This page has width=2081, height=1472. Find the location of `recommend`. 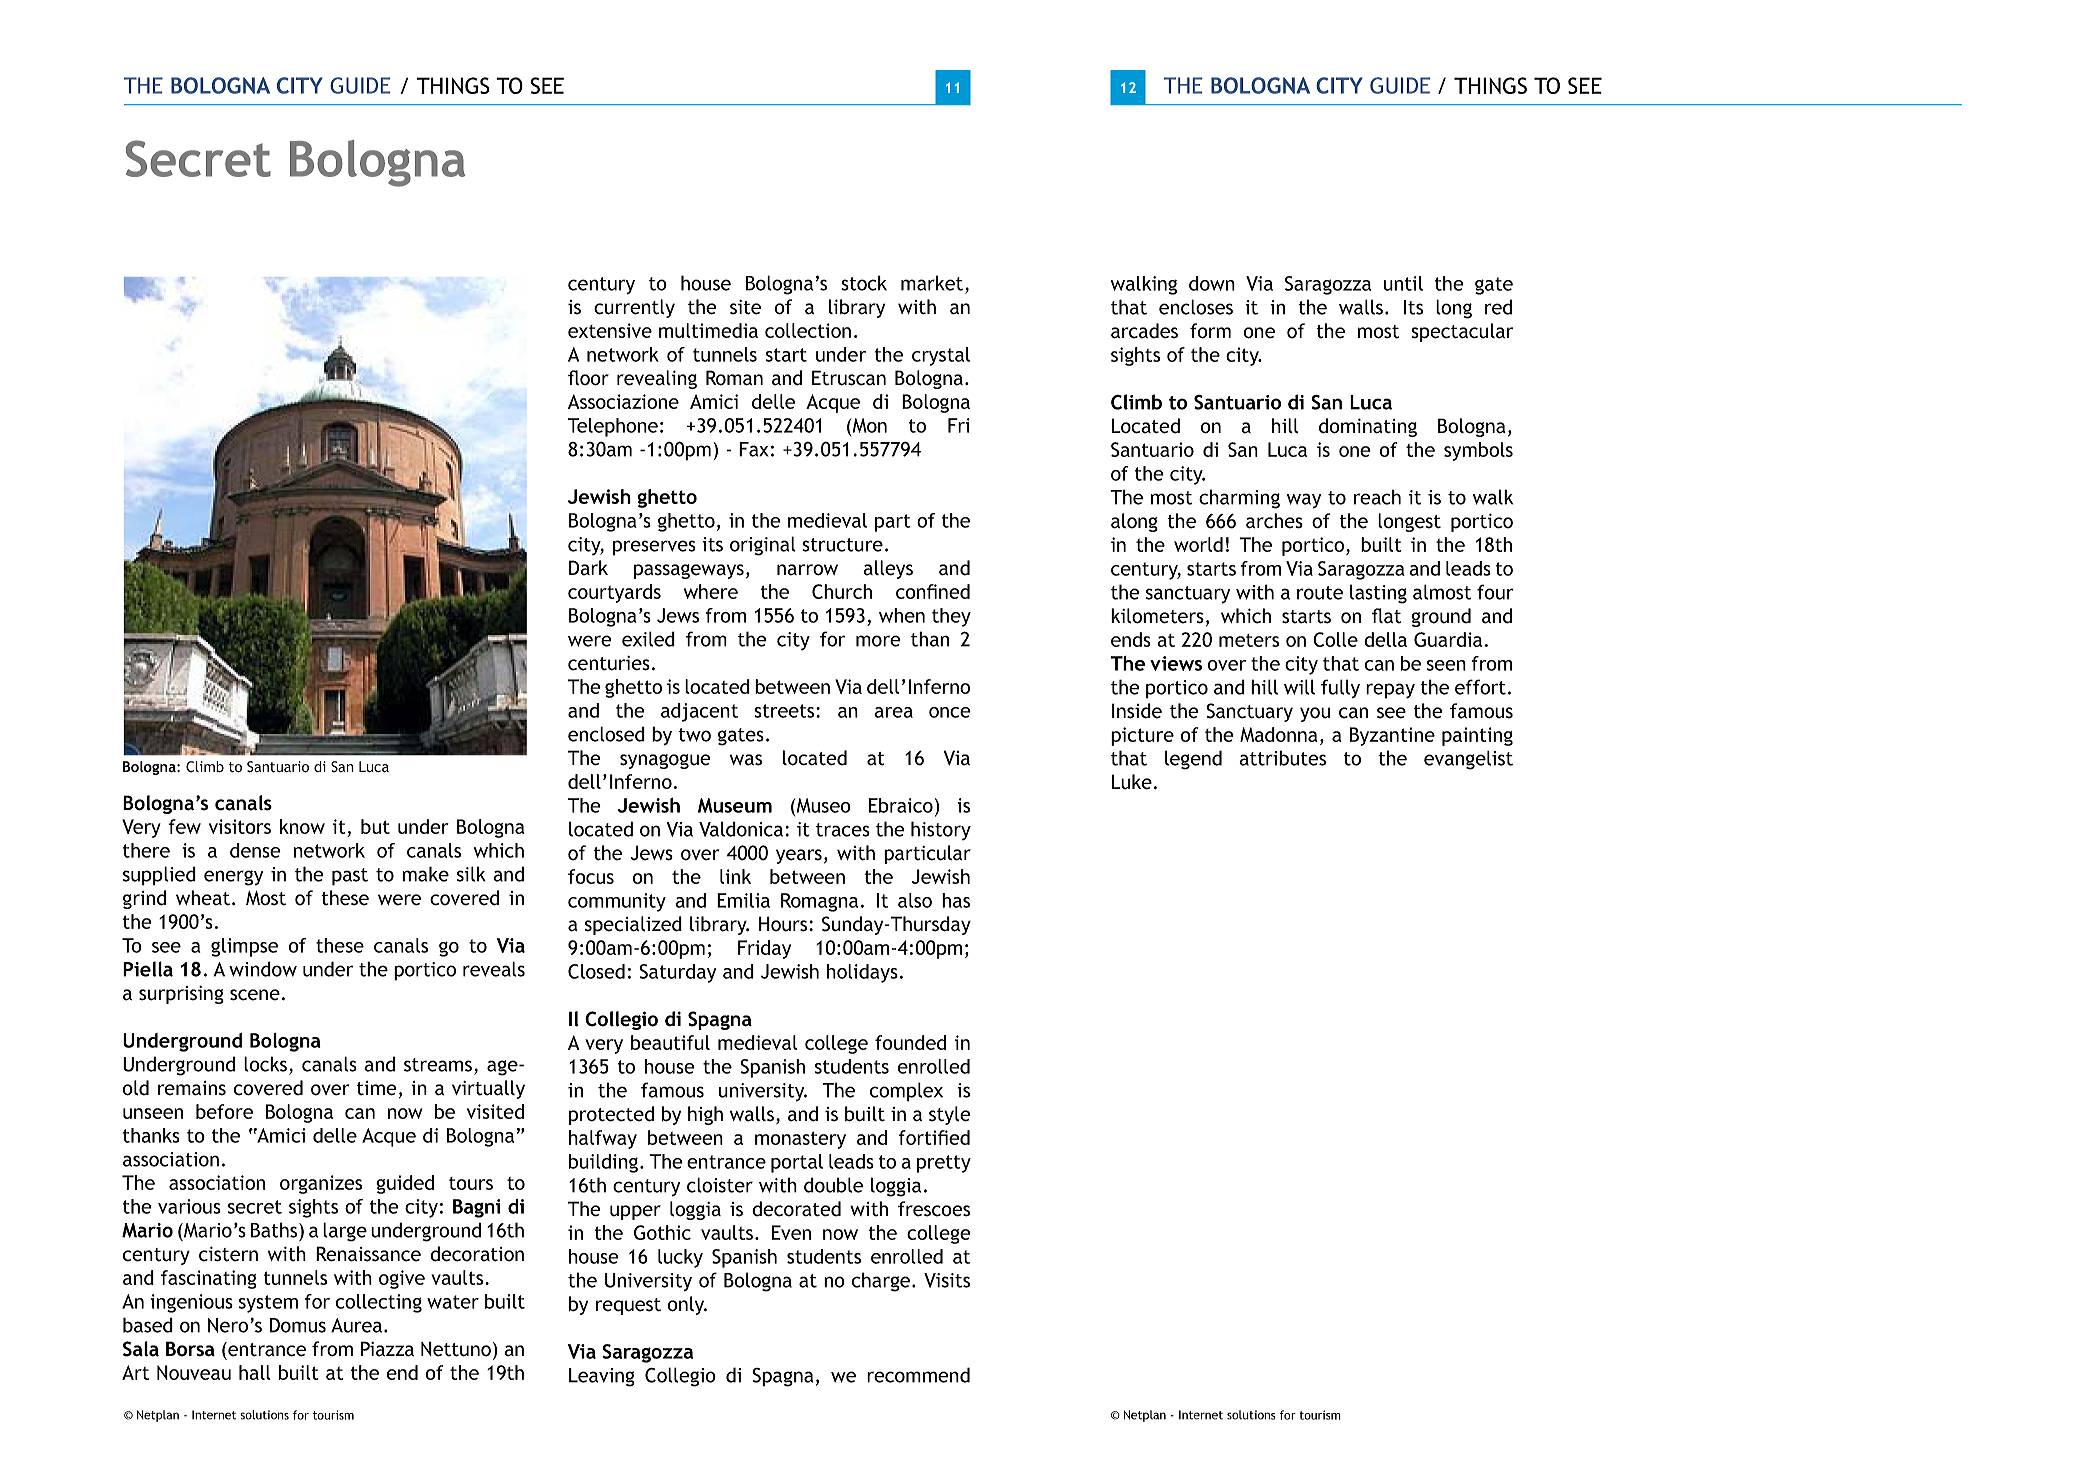

recommend is located at coordinates (918, 1375).
